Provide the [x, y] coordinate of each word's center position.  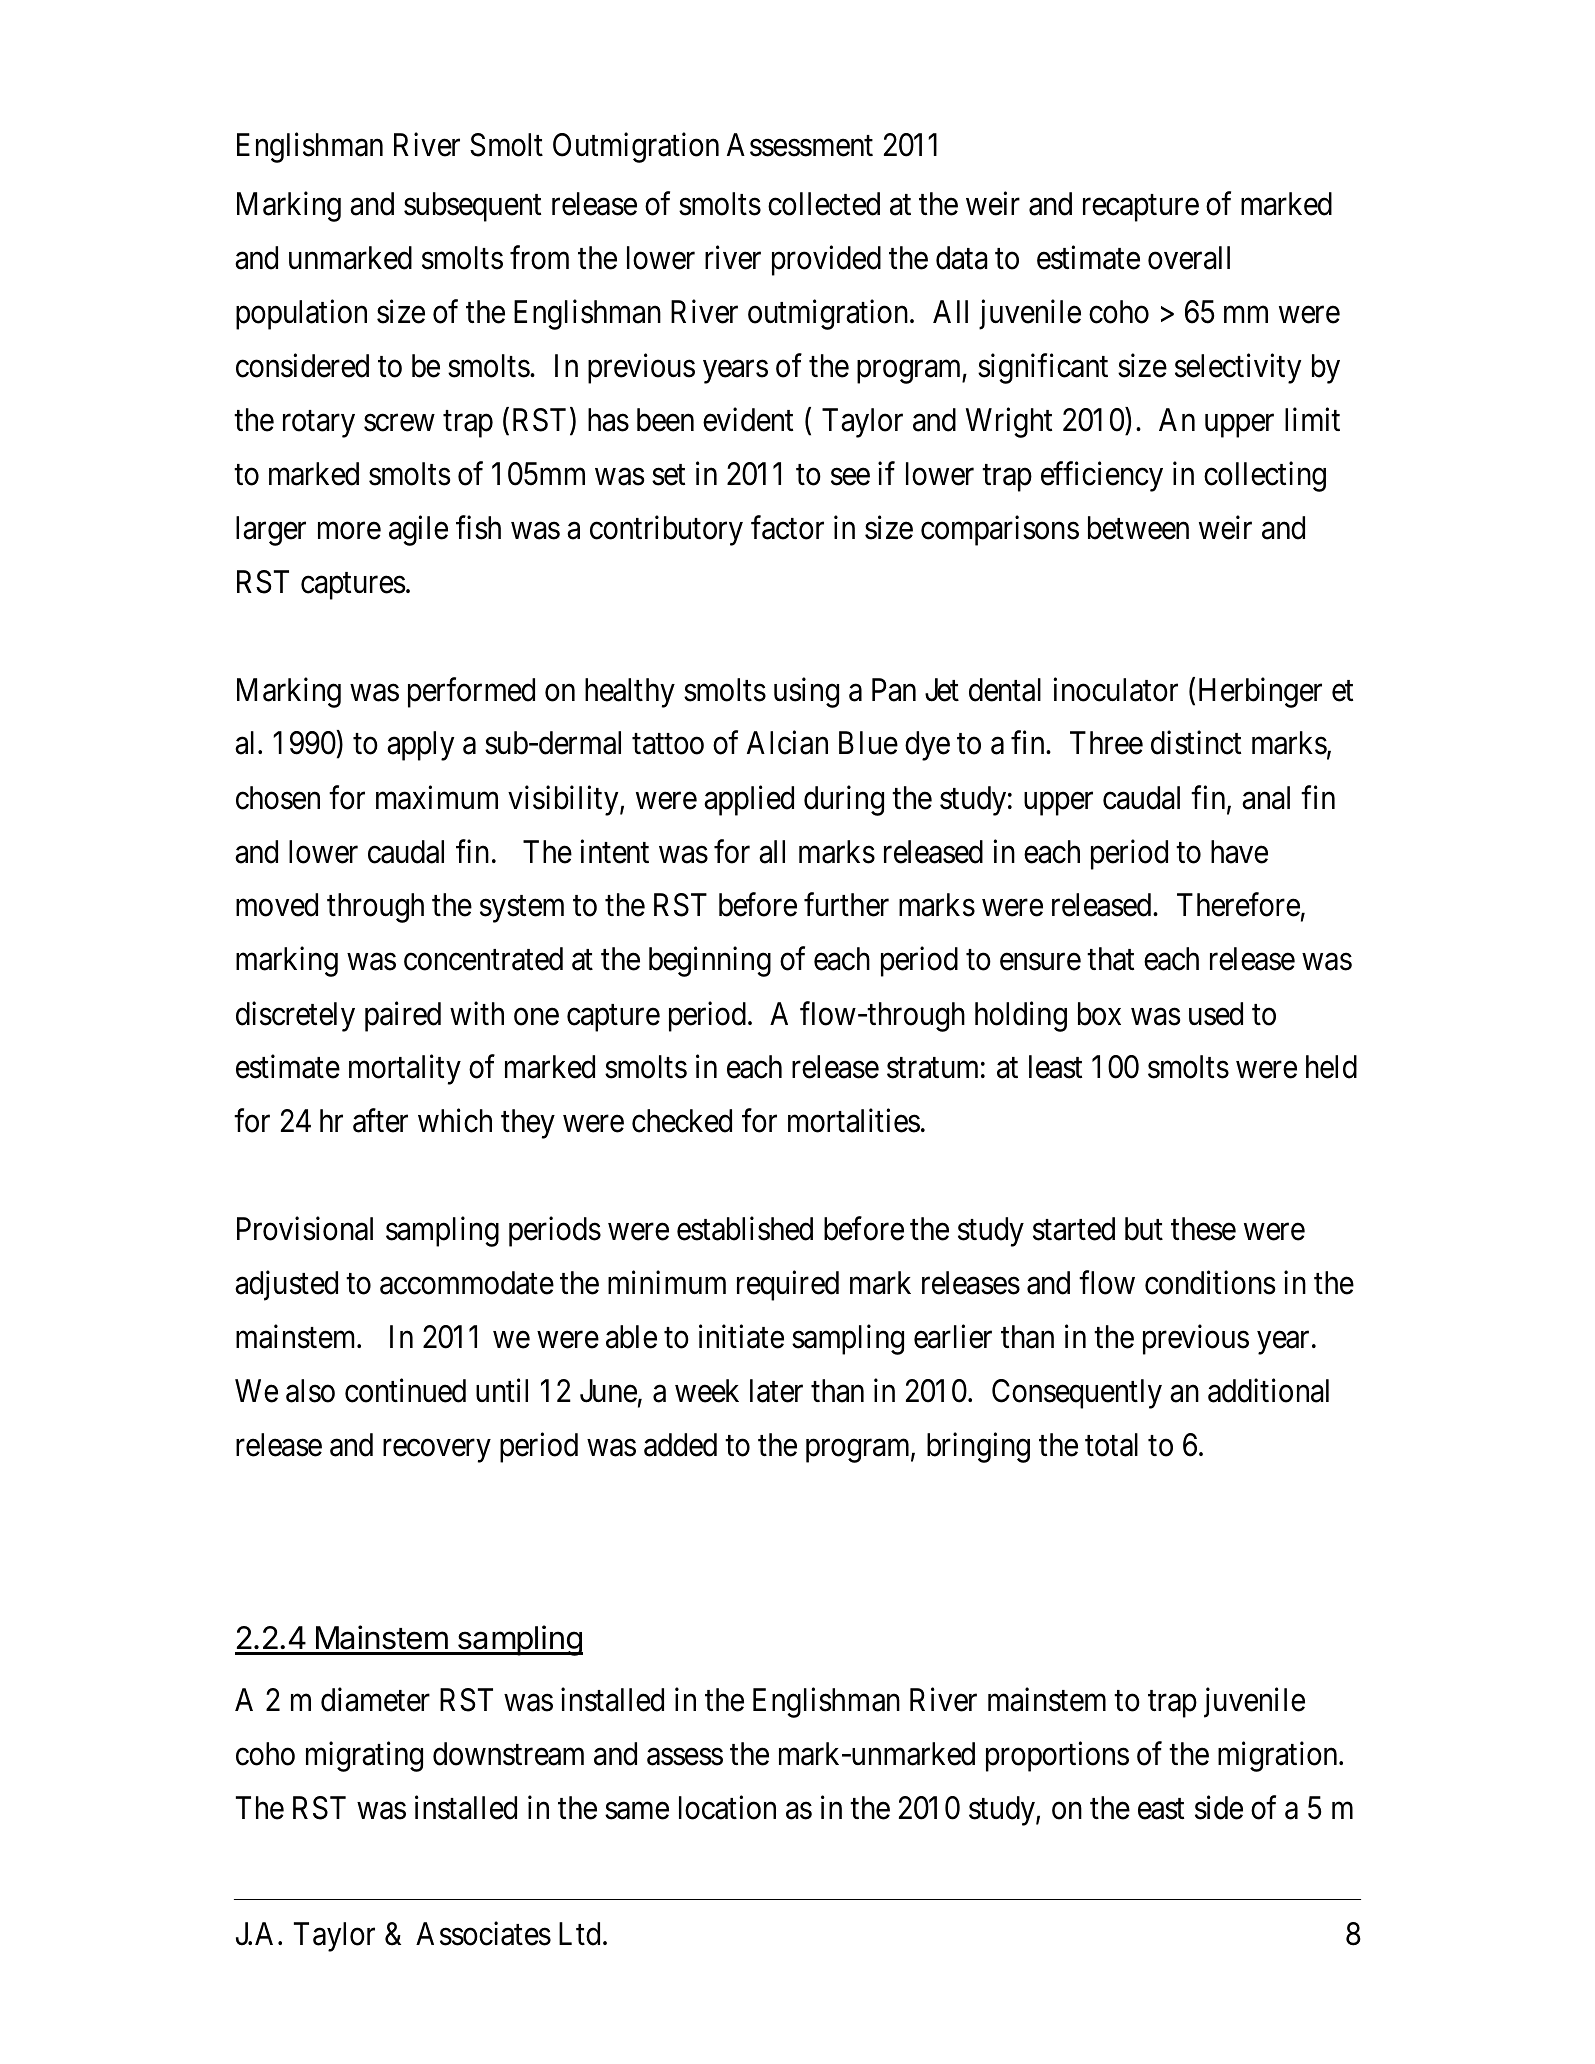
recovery [436, 1451]
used [1216, 1014]
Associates [483, 1934]
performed [471, 692]
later [776, 1391]
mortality [405, 1070]
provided [826, 261]
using [806, 692]
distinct [1196, 743]
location [727, 1808]
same [637, 1811]
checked [682, 1121]
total [1111, 1445]
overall [1189, 258]
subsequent [472, 207]
